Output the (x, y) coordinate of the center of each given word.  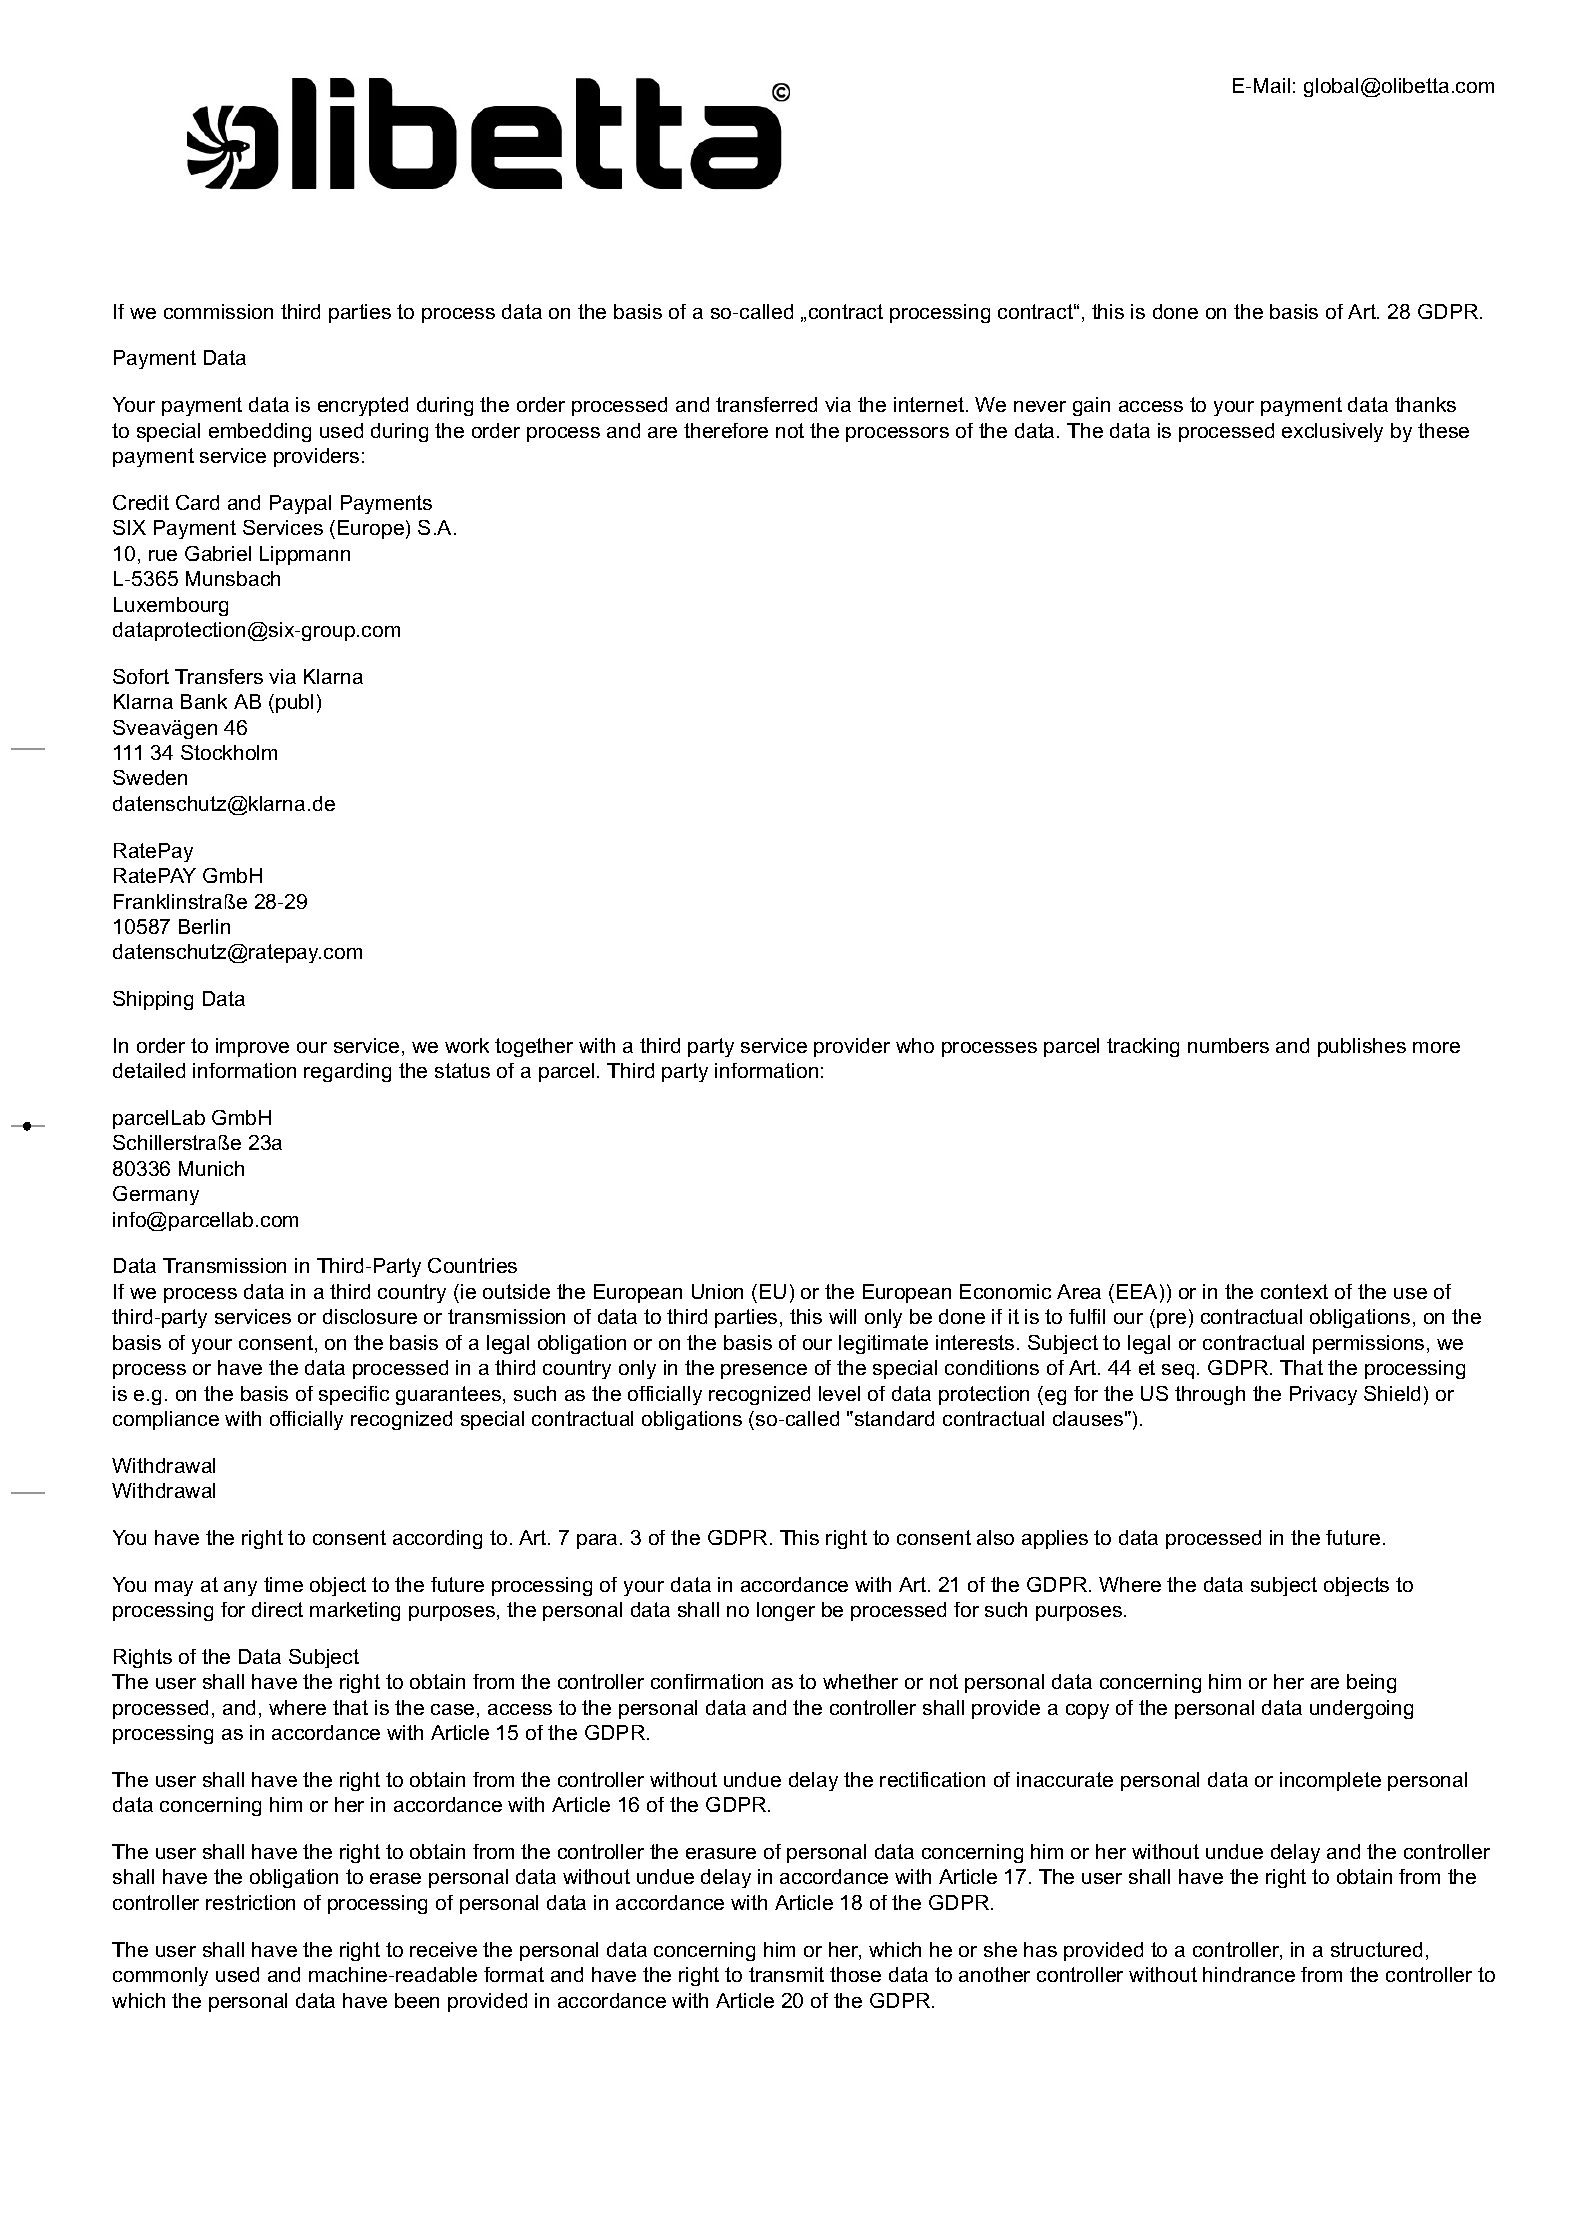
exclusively (1332, 432)
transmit (786, 1974)
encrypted (363, 406)
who (915, 1045)
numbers (1228, 1045)
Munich (211, 1168)
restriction (250, 1902)
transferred (766, 404)
